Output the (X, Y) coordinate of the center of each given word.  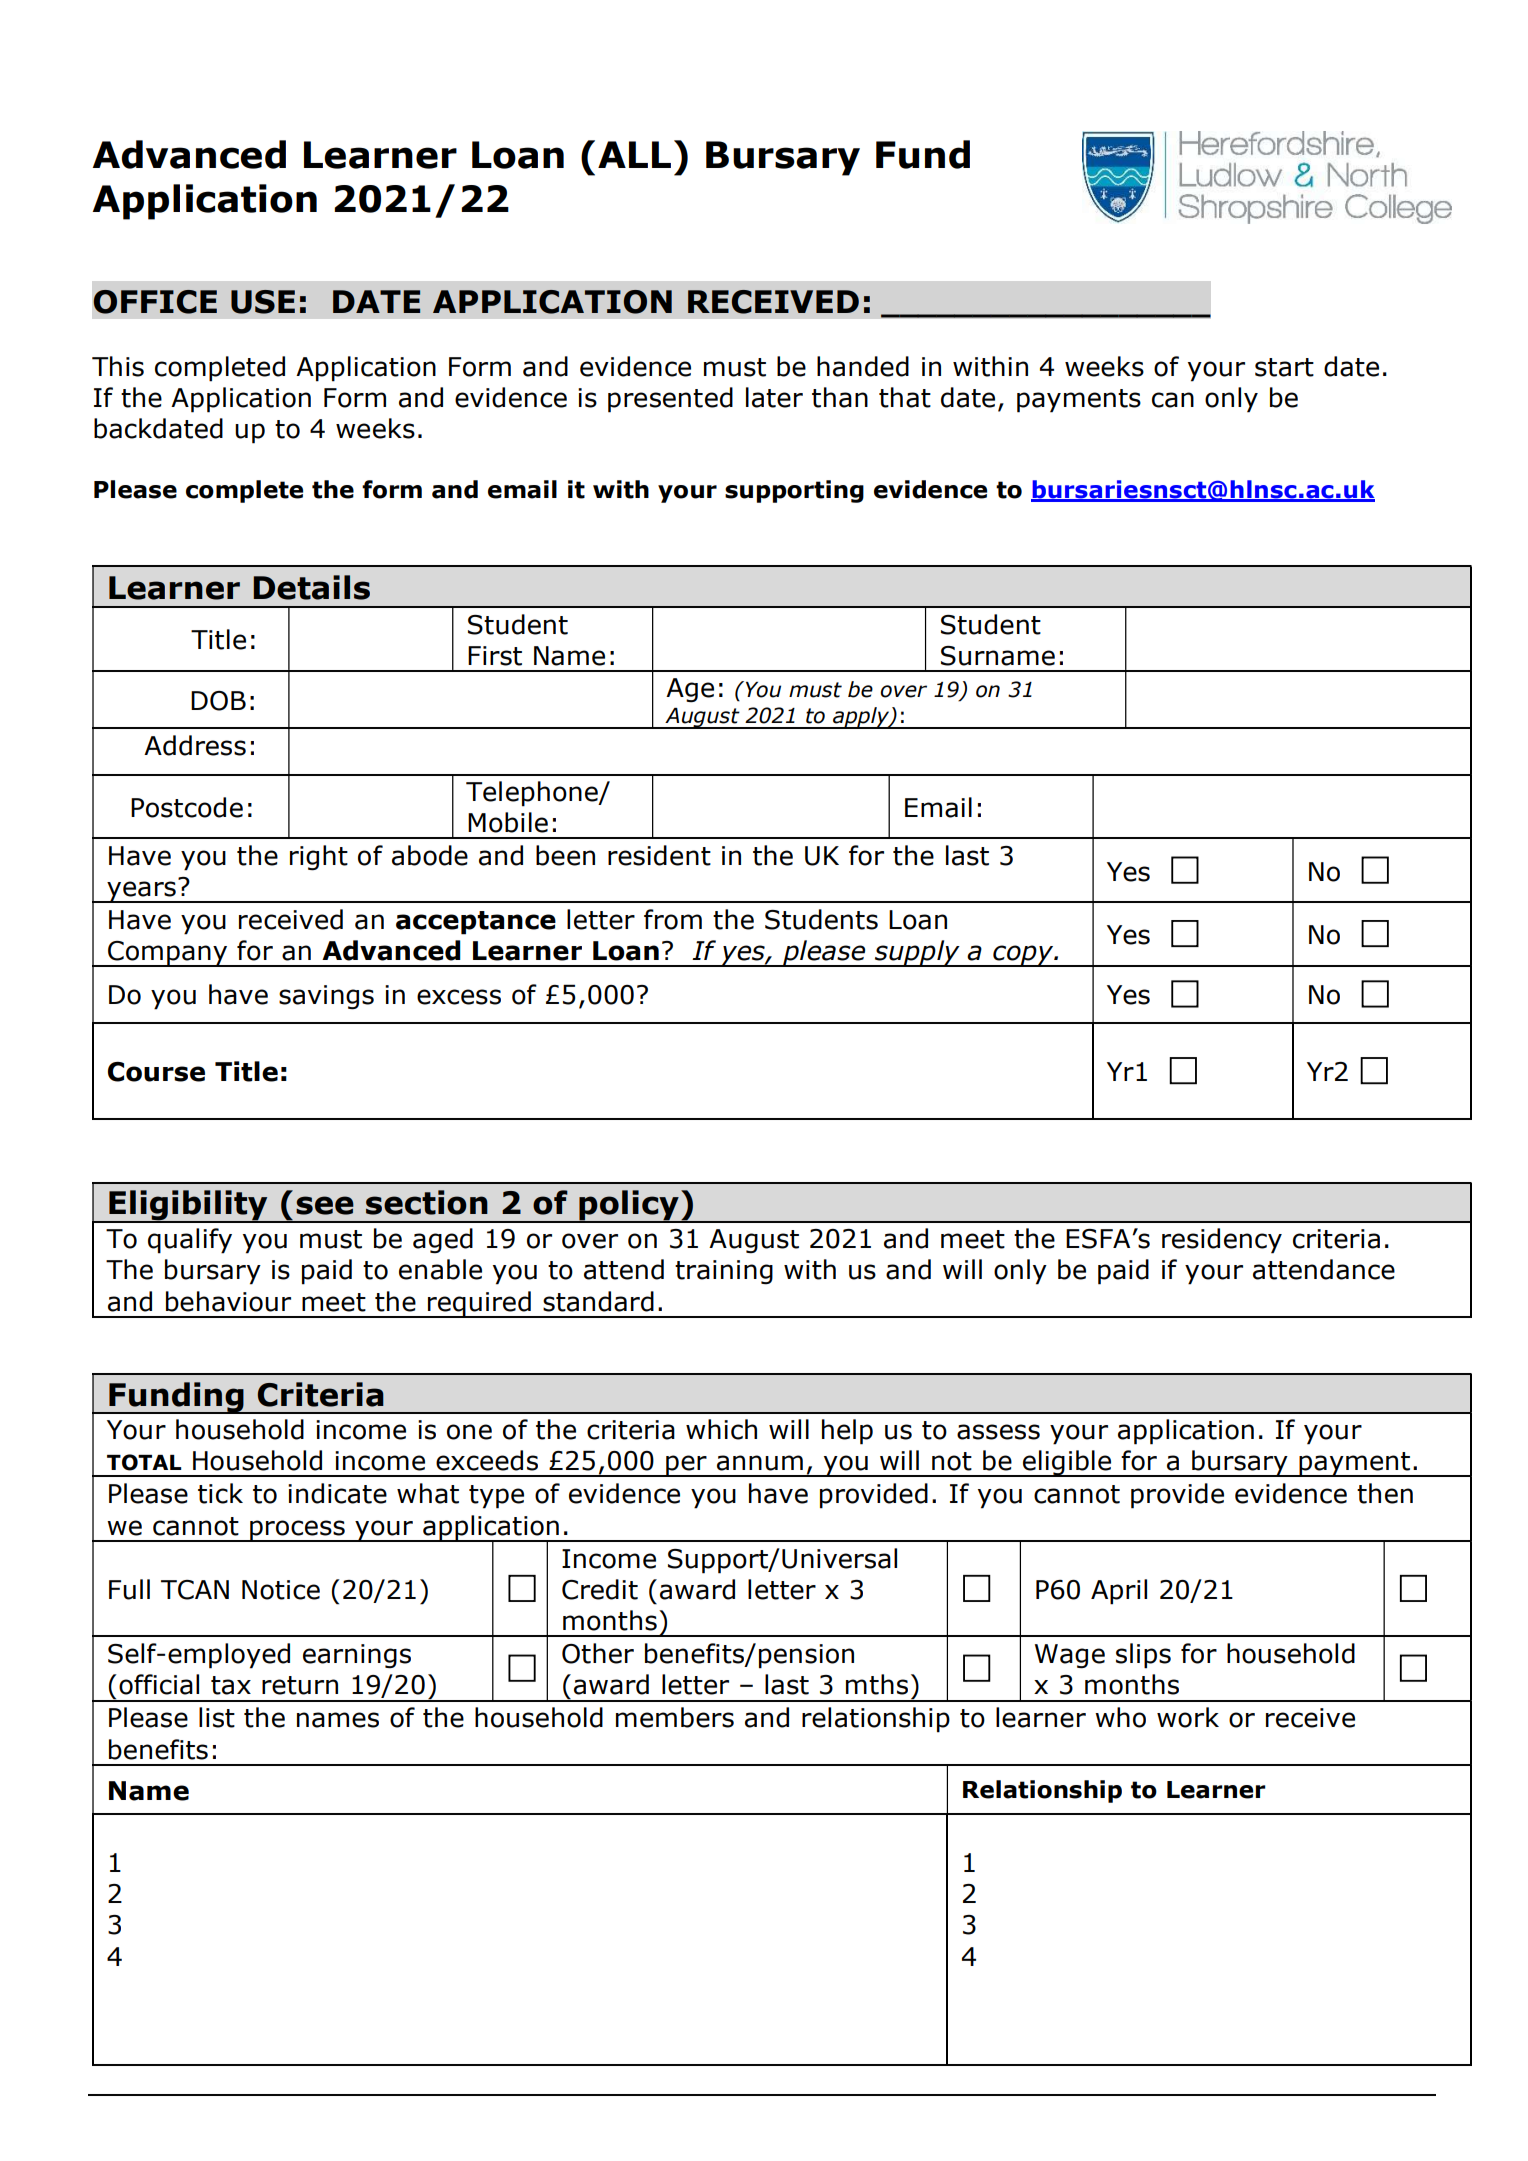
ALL (634, 154)
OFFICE (155, 302)
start (1284, 367)
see (325, 1205)
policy (629, 1206)
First (495, 656)
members (675, 1717)
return (300, 1685)
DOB (218, 701)
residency (1222, 1241)
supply (917, 953)
